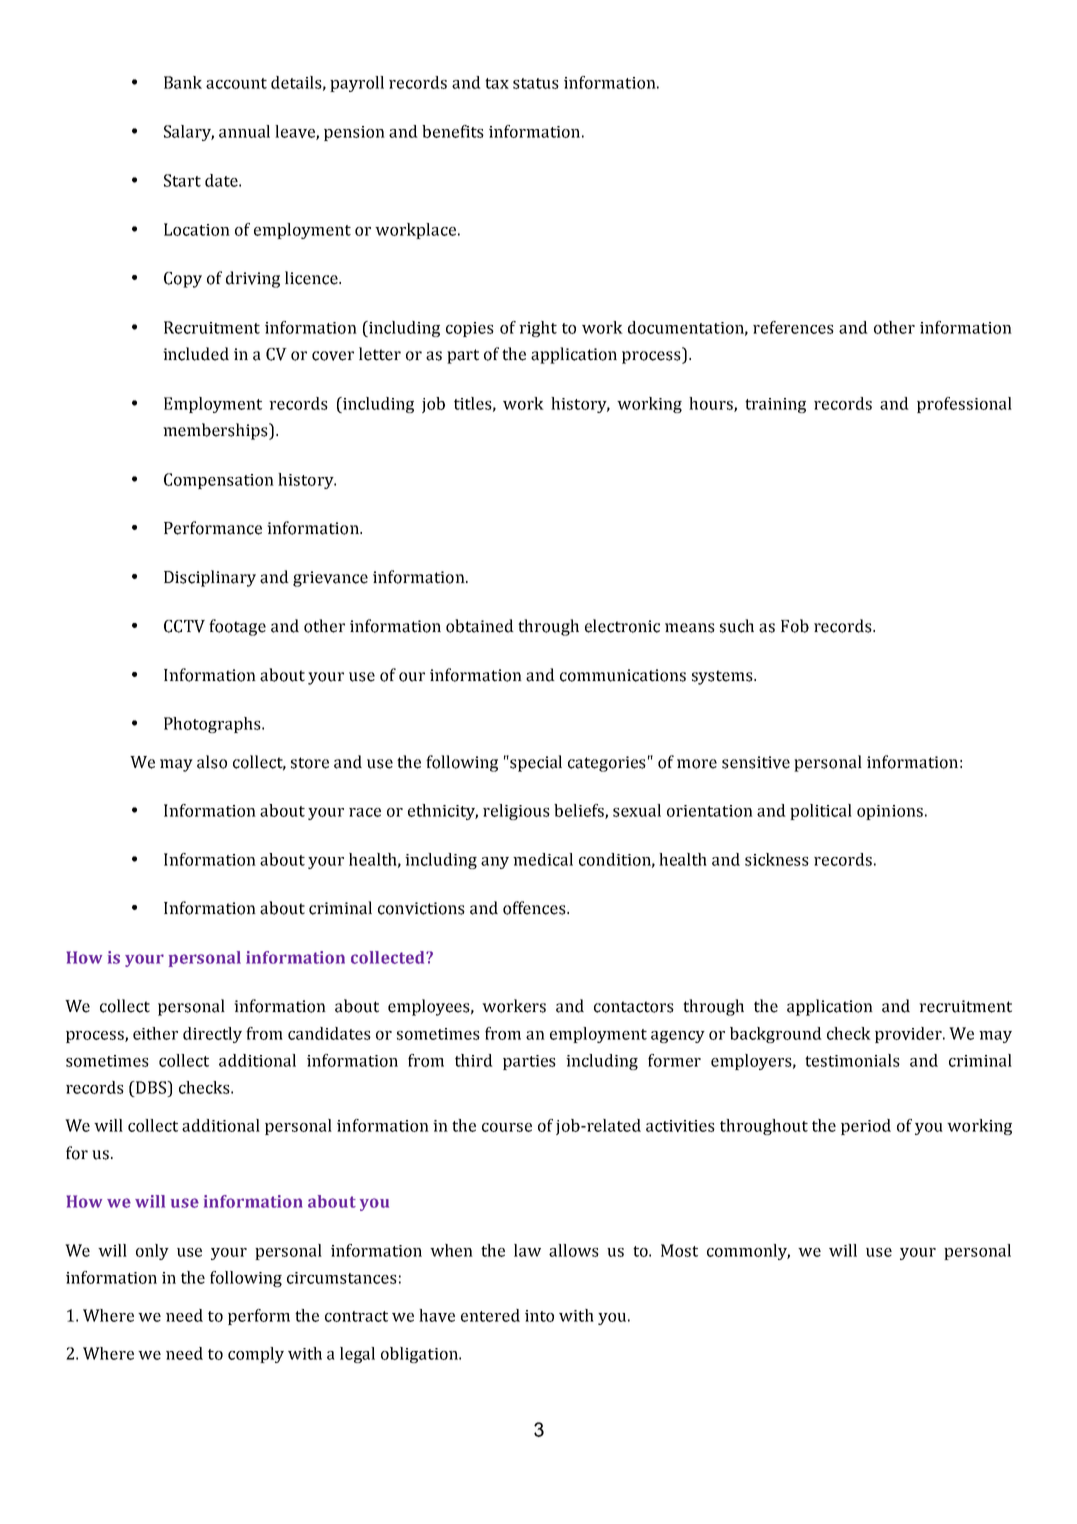 Image resolution: width=1077 pixels, height=1524 pixels. I want to click on comply, so click(256, 1355).
